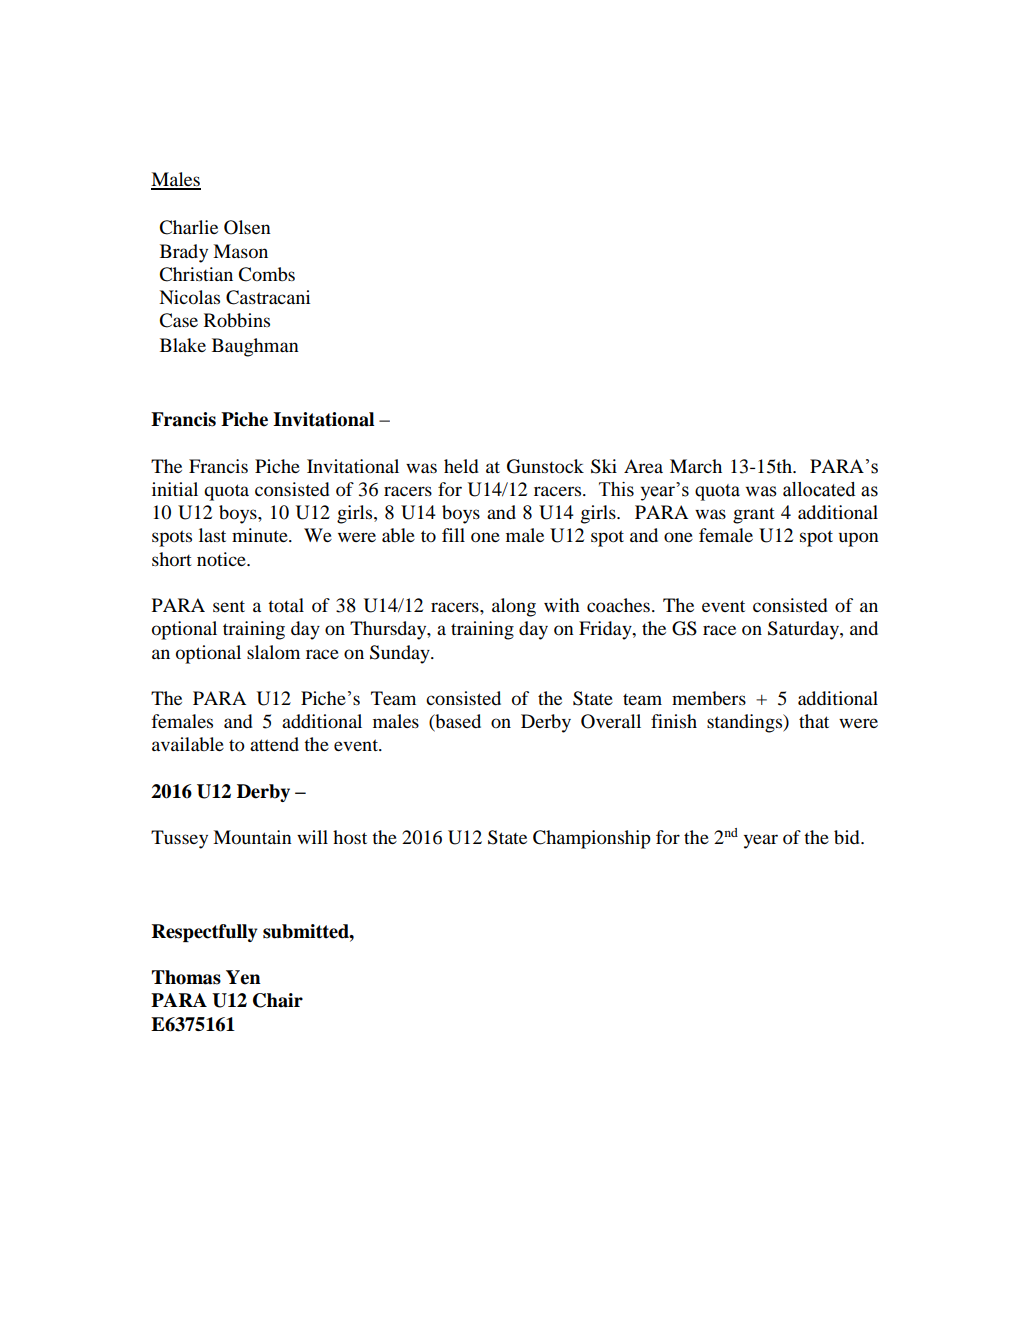  I want to click on March, so click(696, 466).
